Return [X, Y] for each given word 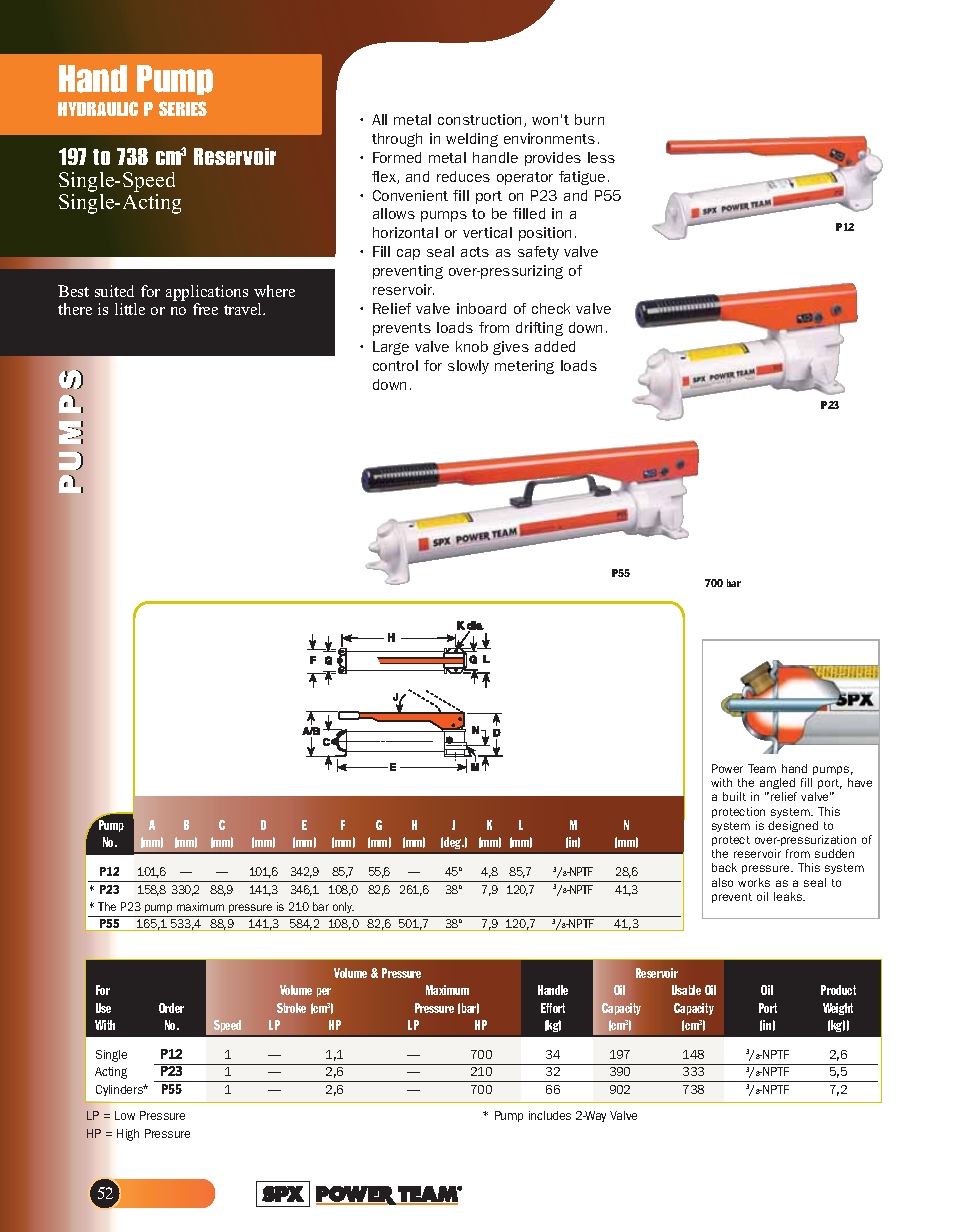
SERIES [183, 108]
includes [550, 1115]
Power [727, 768]
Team [762, 768]
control [395, 365]
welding [472, 140]
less [601, 157]
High [128, 1135]
